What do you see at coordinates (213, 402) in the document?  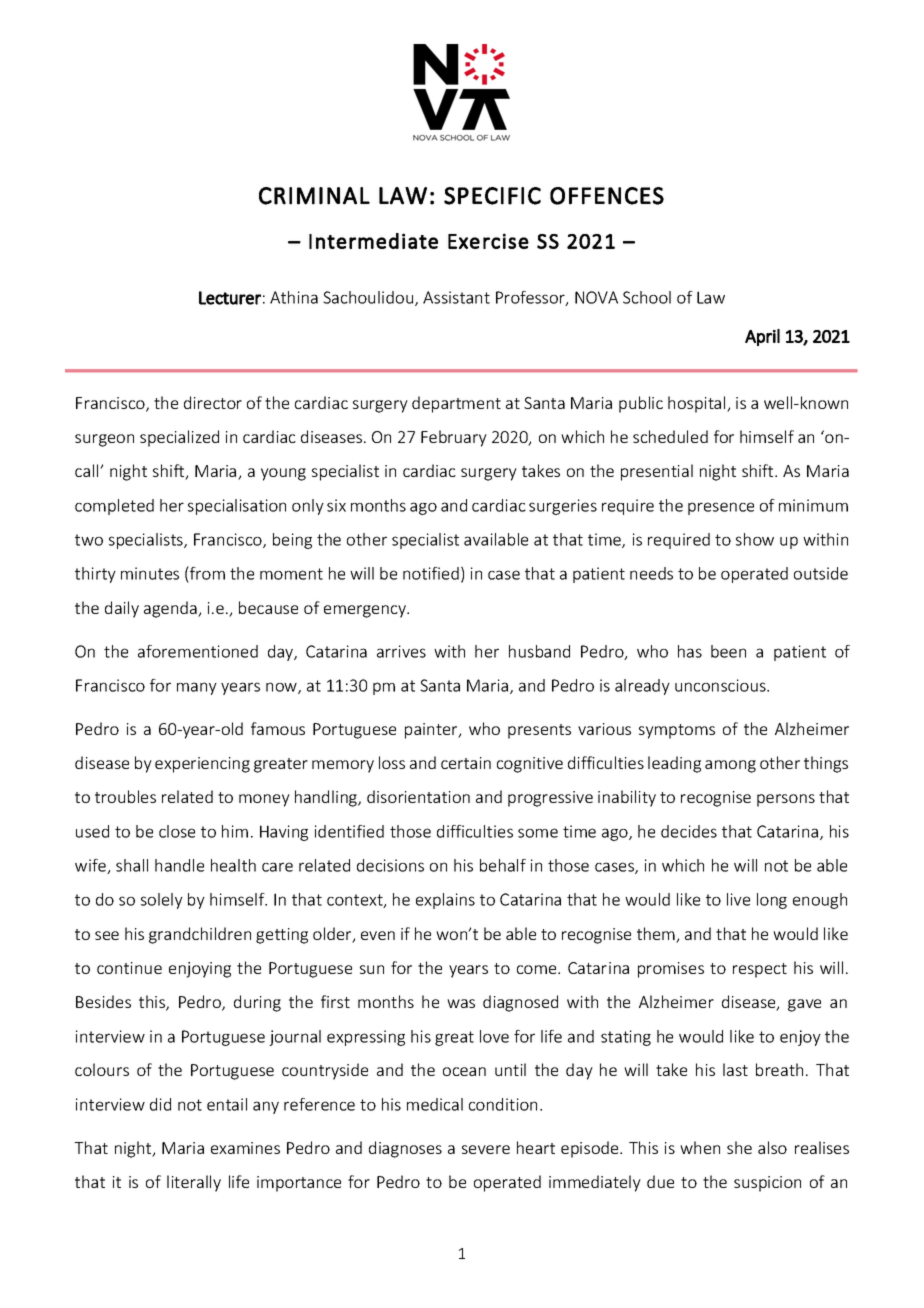 I see `director` at bounding box center [213, 402].
